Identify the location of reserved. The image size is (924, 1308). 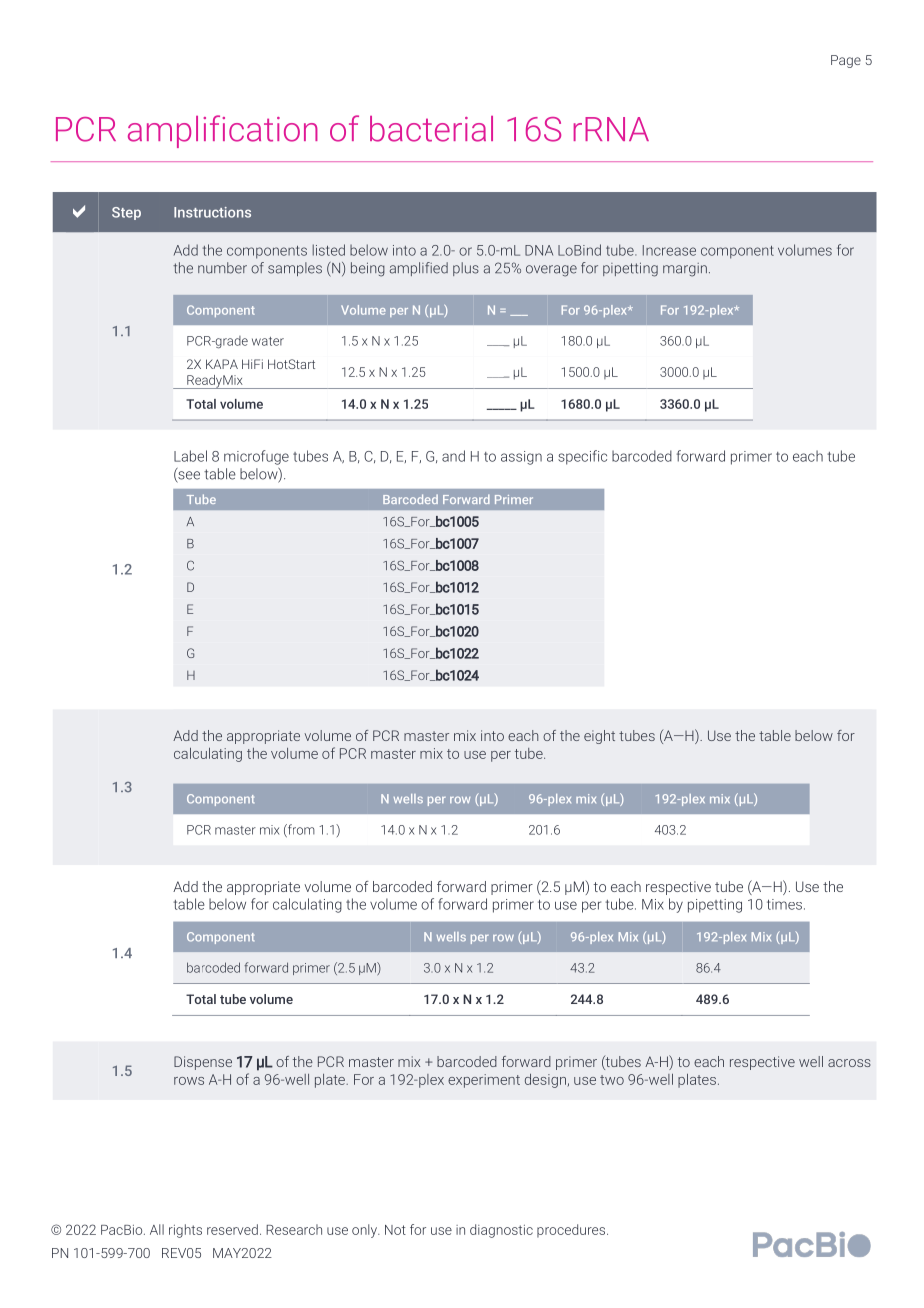
(232, 1229).
